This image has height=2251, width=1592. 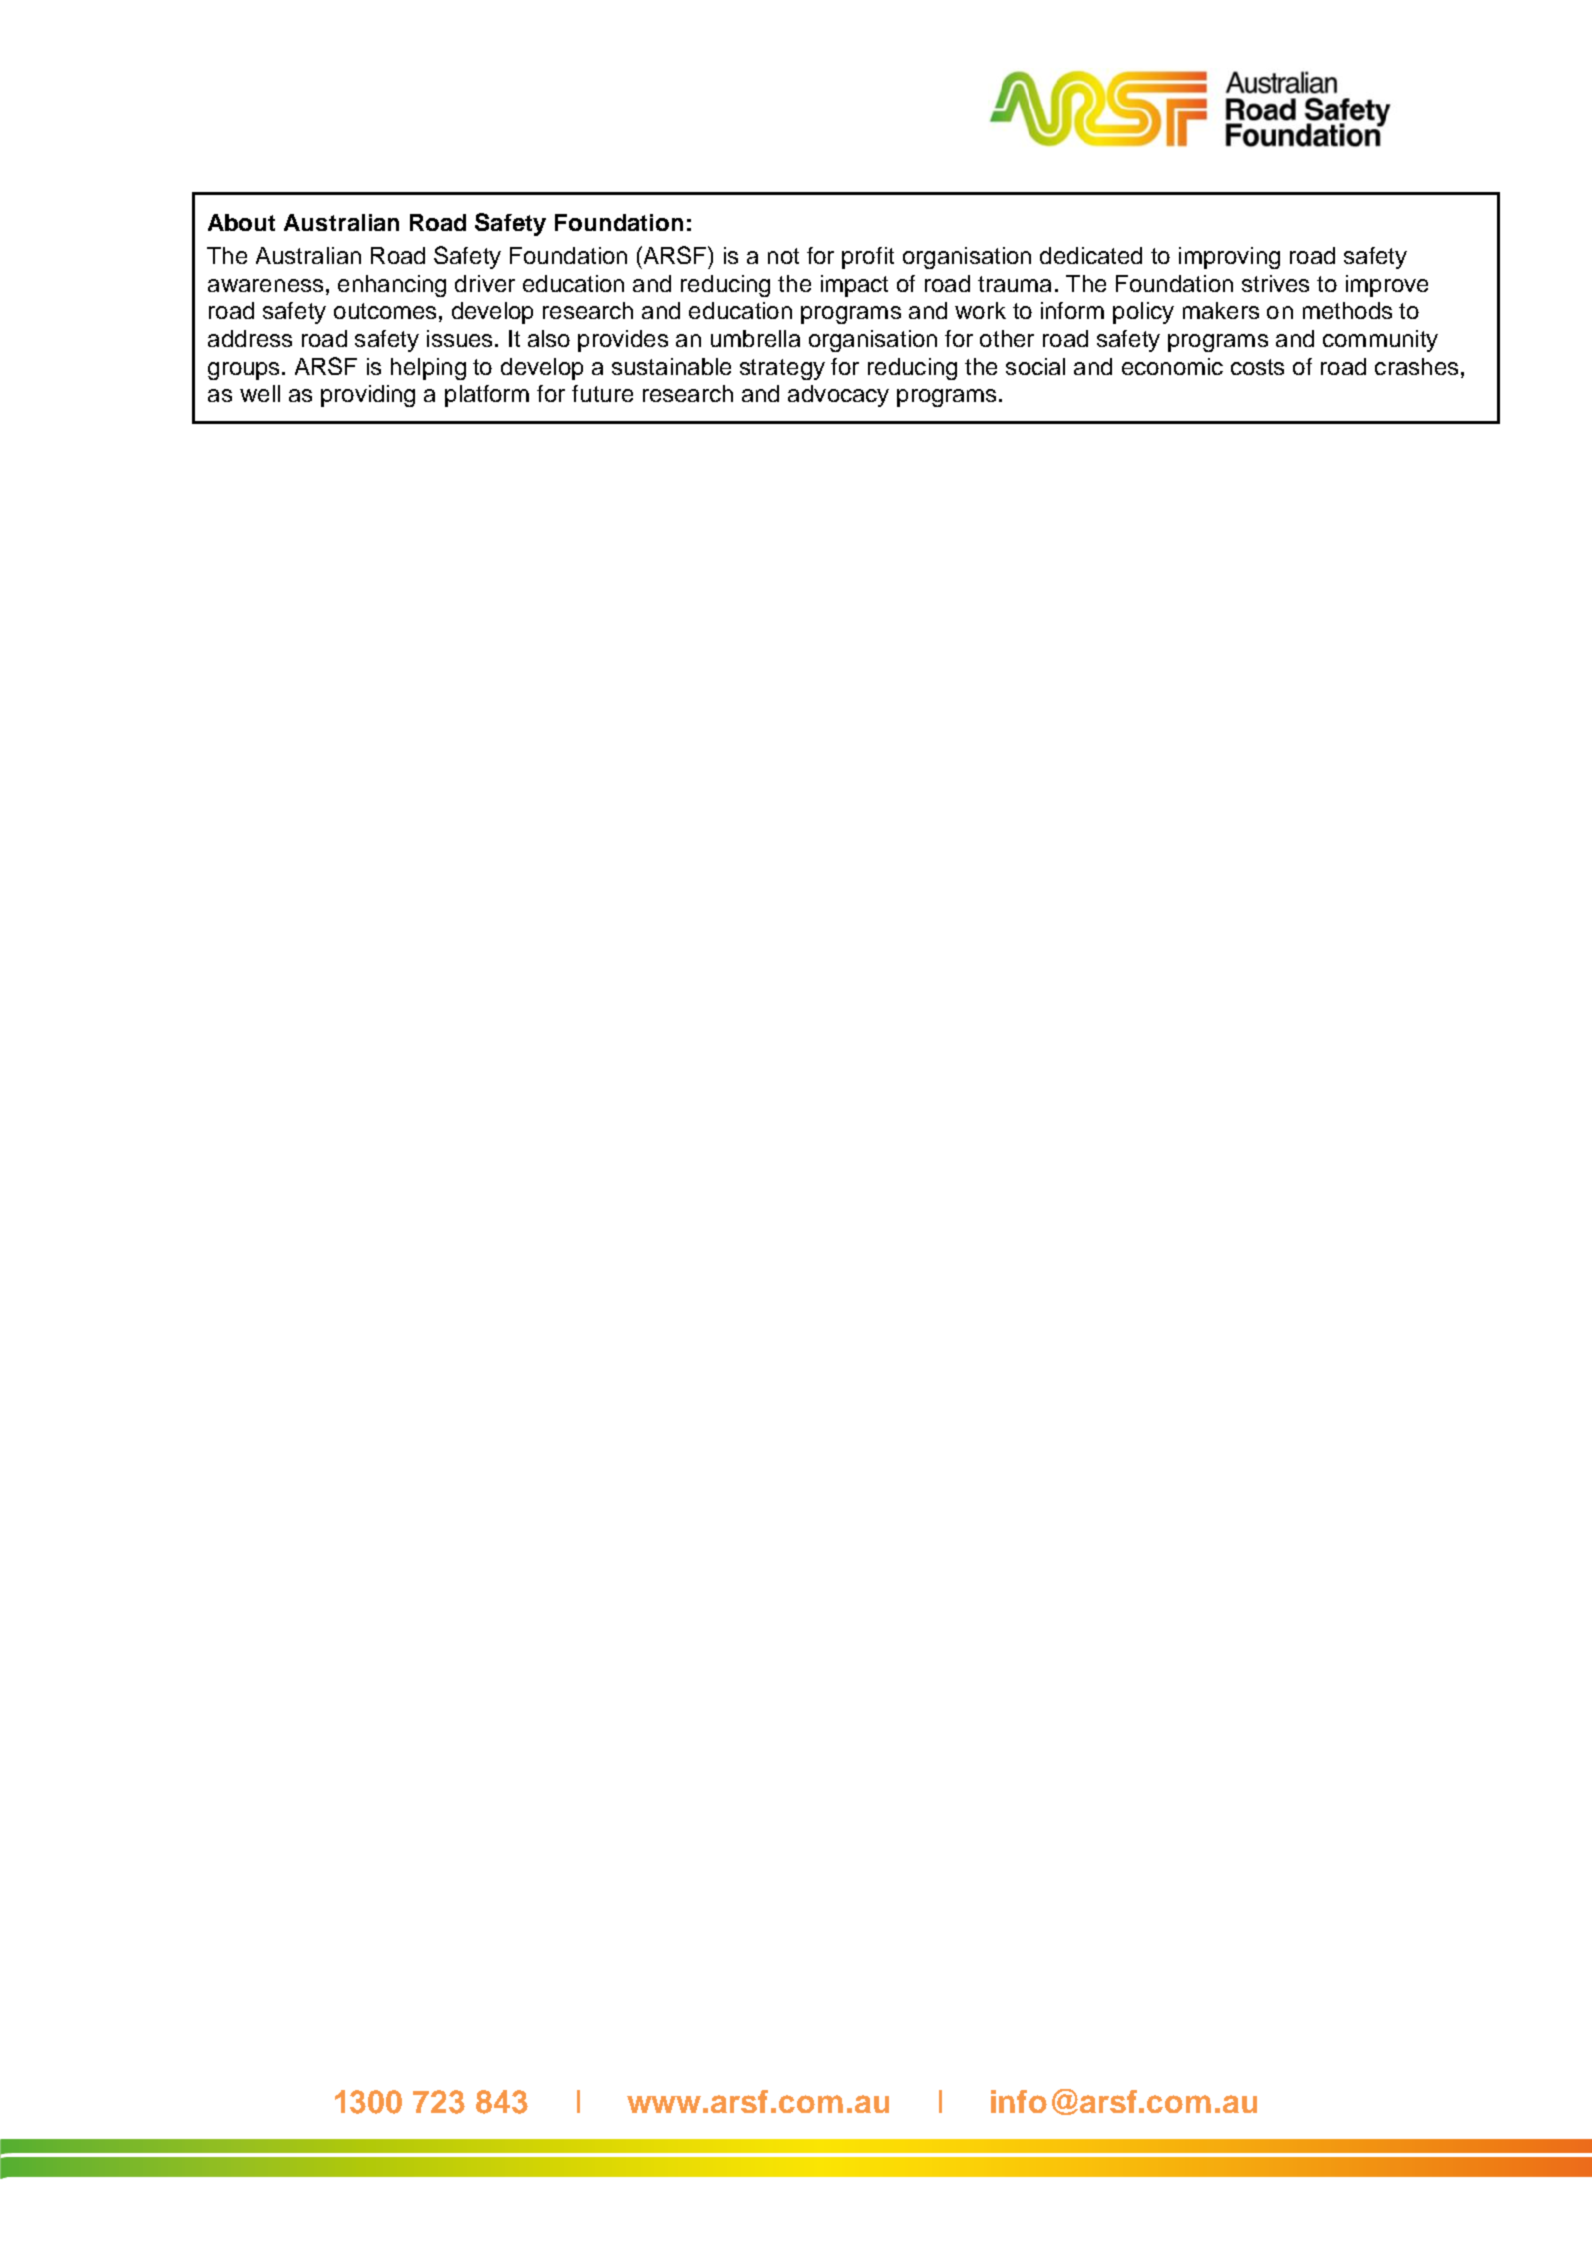 I want to click on makers, so click(x=1221, y=310).
